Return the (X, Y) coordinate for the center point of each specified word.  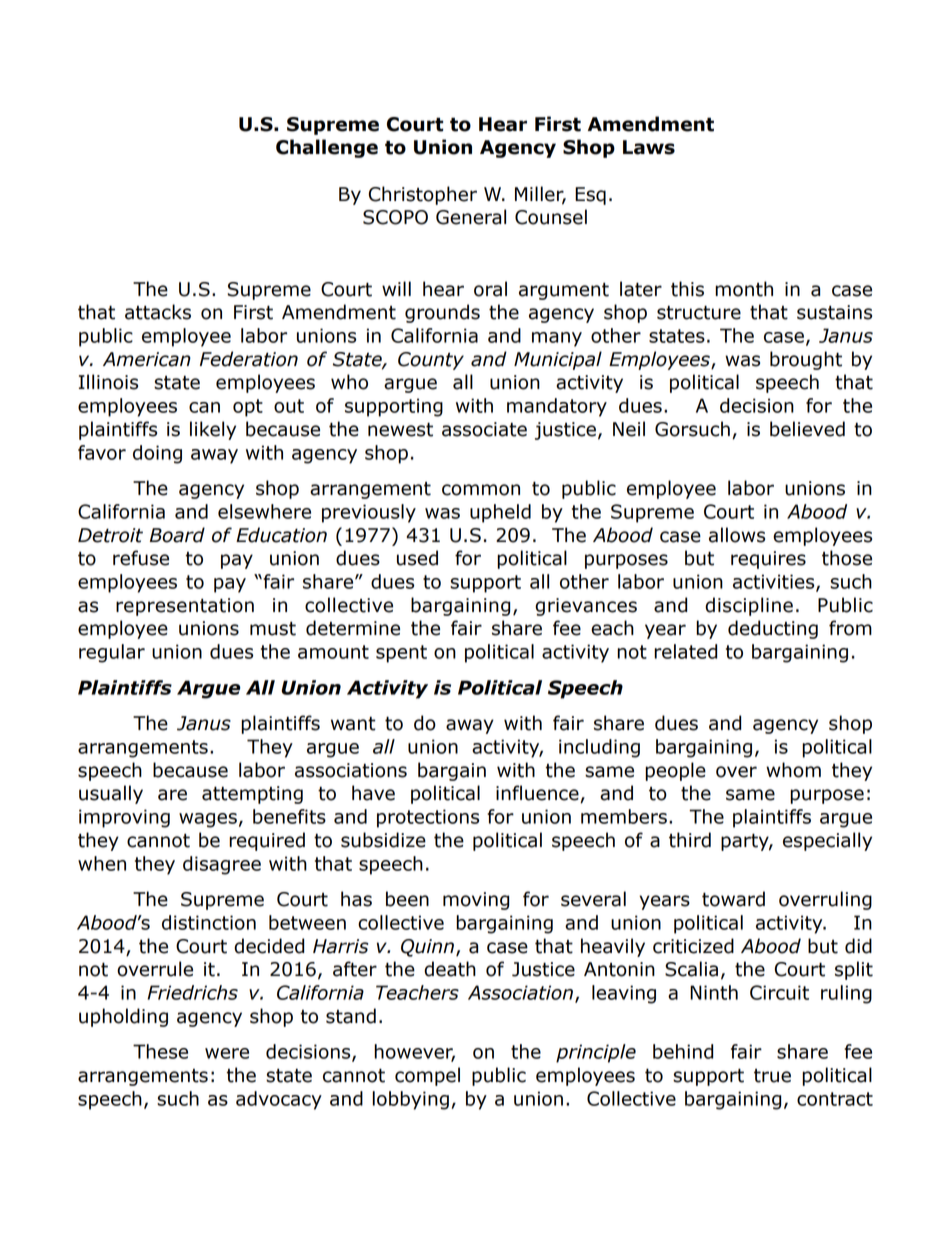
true (772, 1076)
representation (185, 607)
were (227, 1053)
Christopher (423, 195)
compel (427, 1076)
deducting (773, 629)
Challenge (327, 148)
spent (401, 654)
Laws (649, 147)
